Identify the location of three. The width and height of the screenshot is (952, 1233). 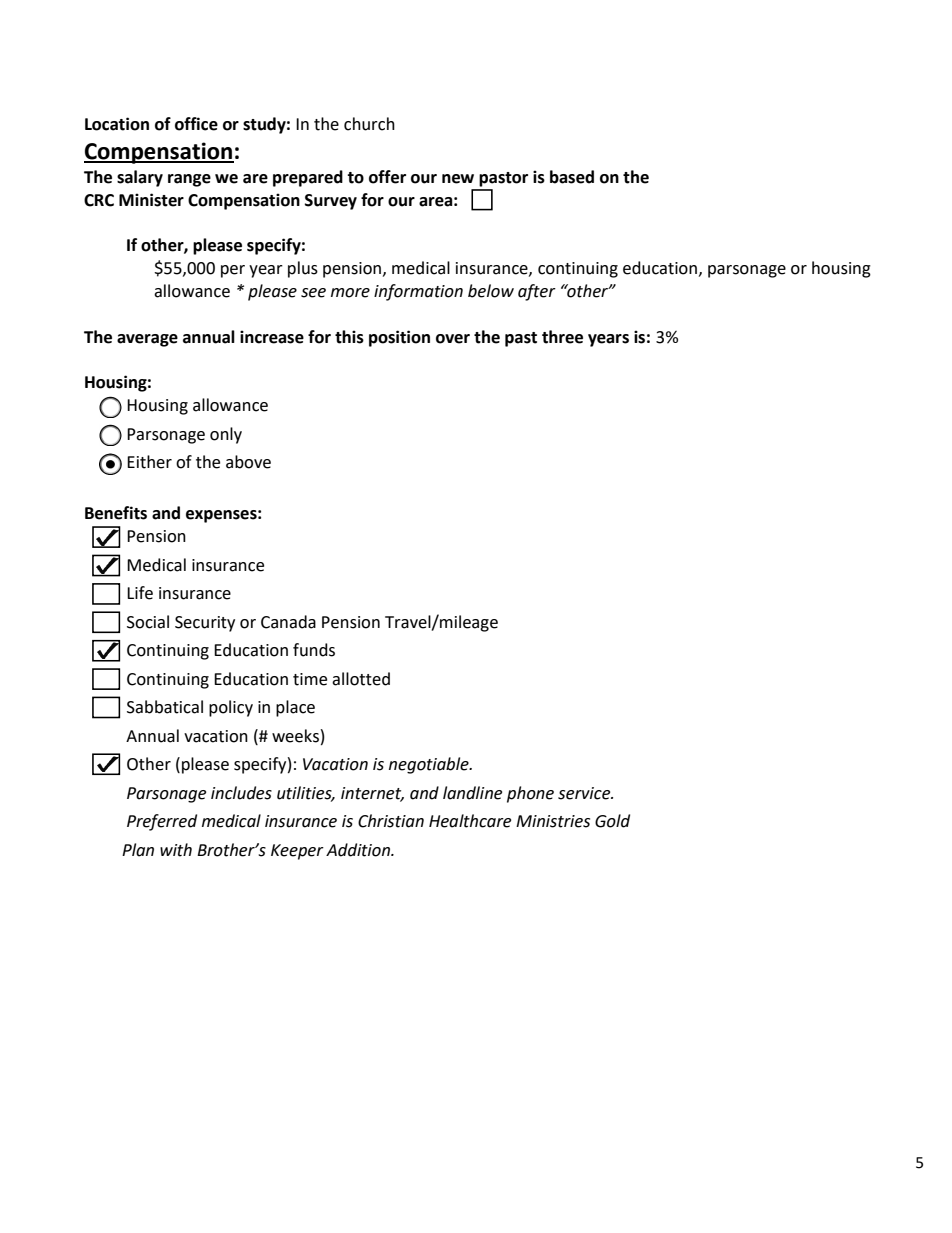
(562, 337).
